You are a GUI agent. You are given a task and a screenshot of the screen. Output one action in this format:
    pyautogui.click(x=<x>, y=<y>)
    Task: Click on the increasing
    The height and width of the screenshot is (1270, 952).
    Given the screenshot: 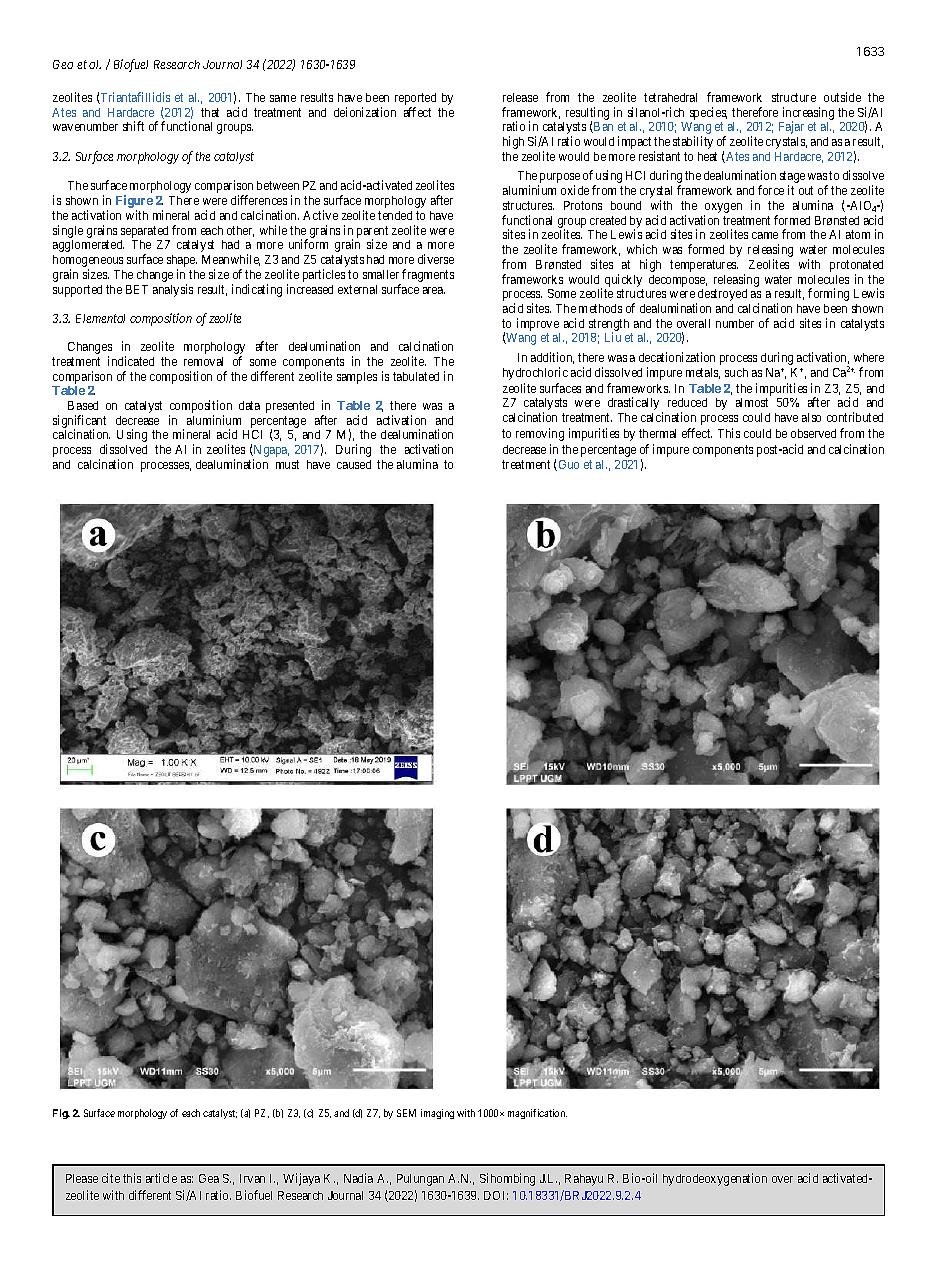 What is the action you would take?
    pyautogui.click(x=807, y=115)
